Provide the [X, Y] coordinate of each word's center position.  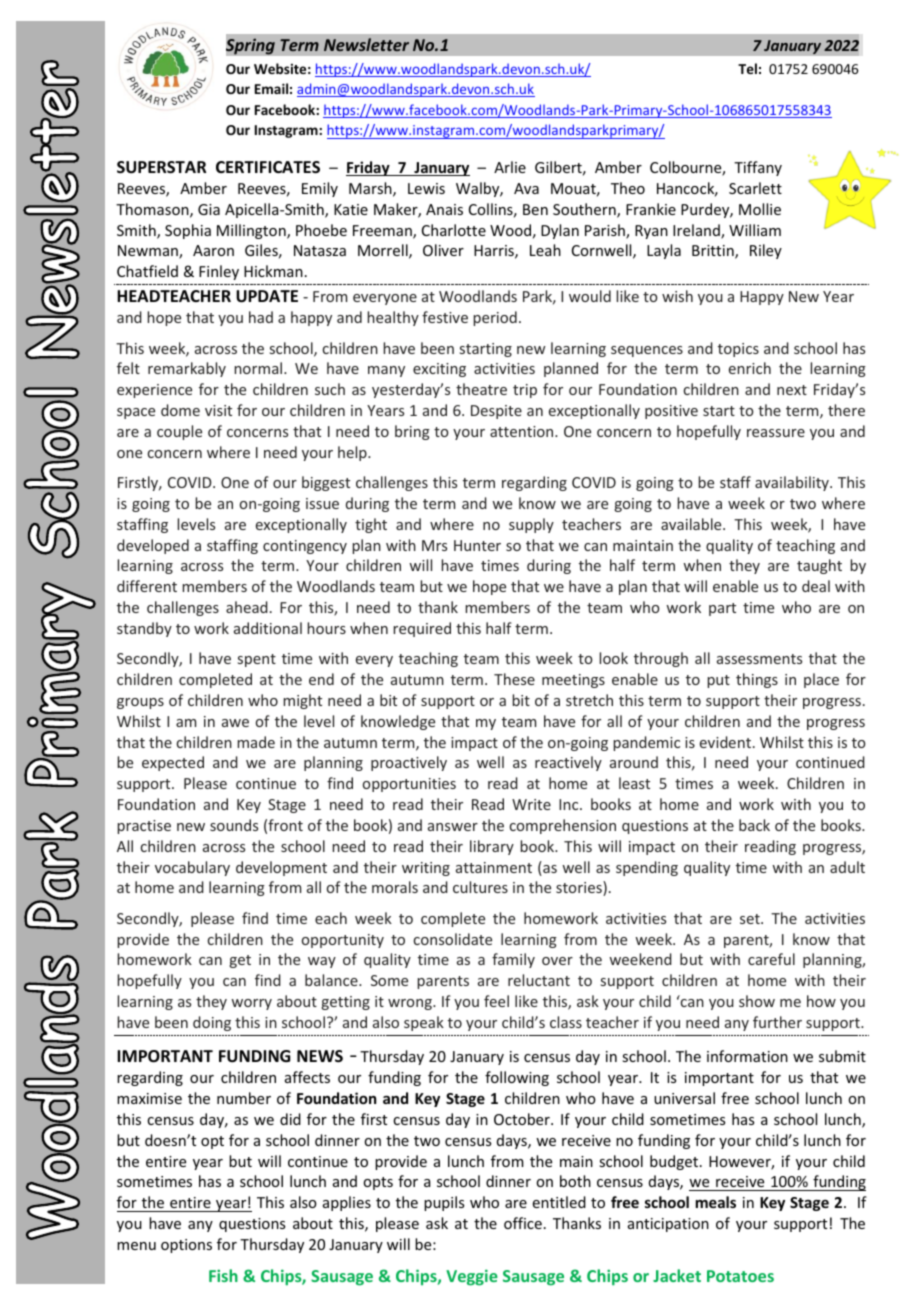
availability [793, 483]
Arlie [510, 167]
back [754, 825]
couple [179, 432]
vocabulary [192, 868]
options [186, 1246]
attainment [494, 867]
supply [531, 525]
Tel [747, 68]
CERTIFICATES [268, 167]
